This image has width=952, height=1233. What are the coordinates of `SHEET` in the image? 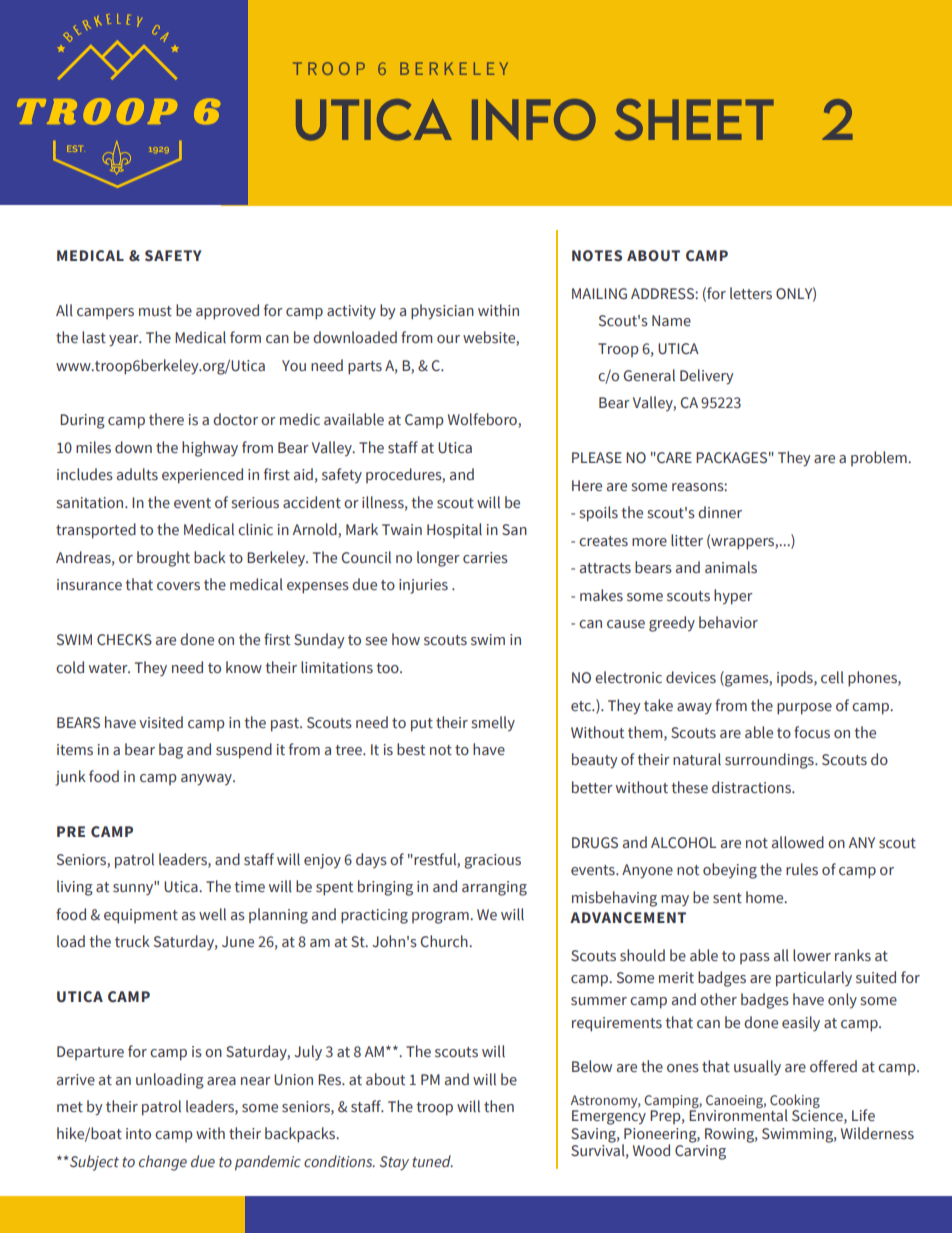 It's located at (694, 120).
